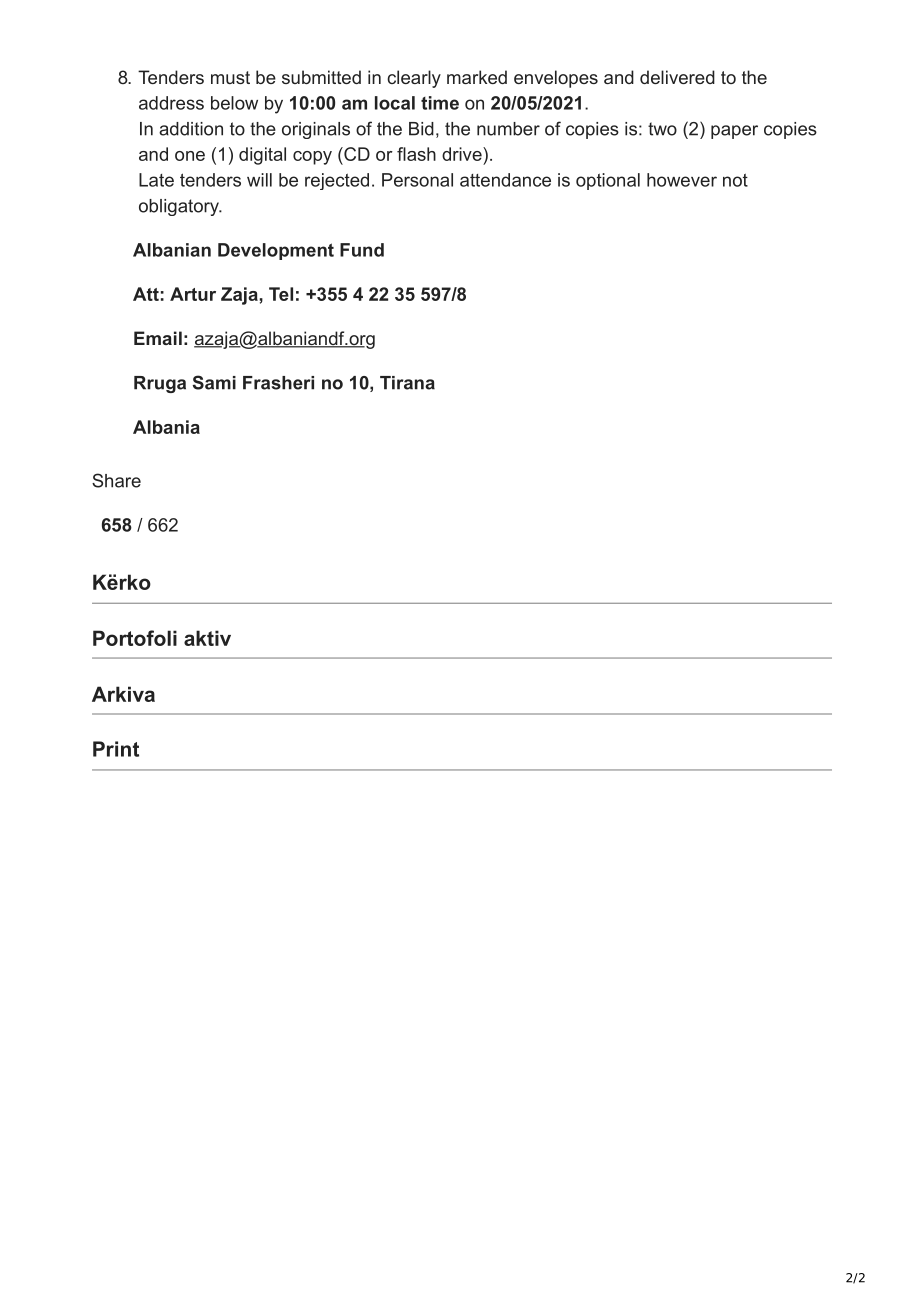  What do you see at coordinates (281, 294) in the page?
I see `Tel` at bounding box center [281, 294].
